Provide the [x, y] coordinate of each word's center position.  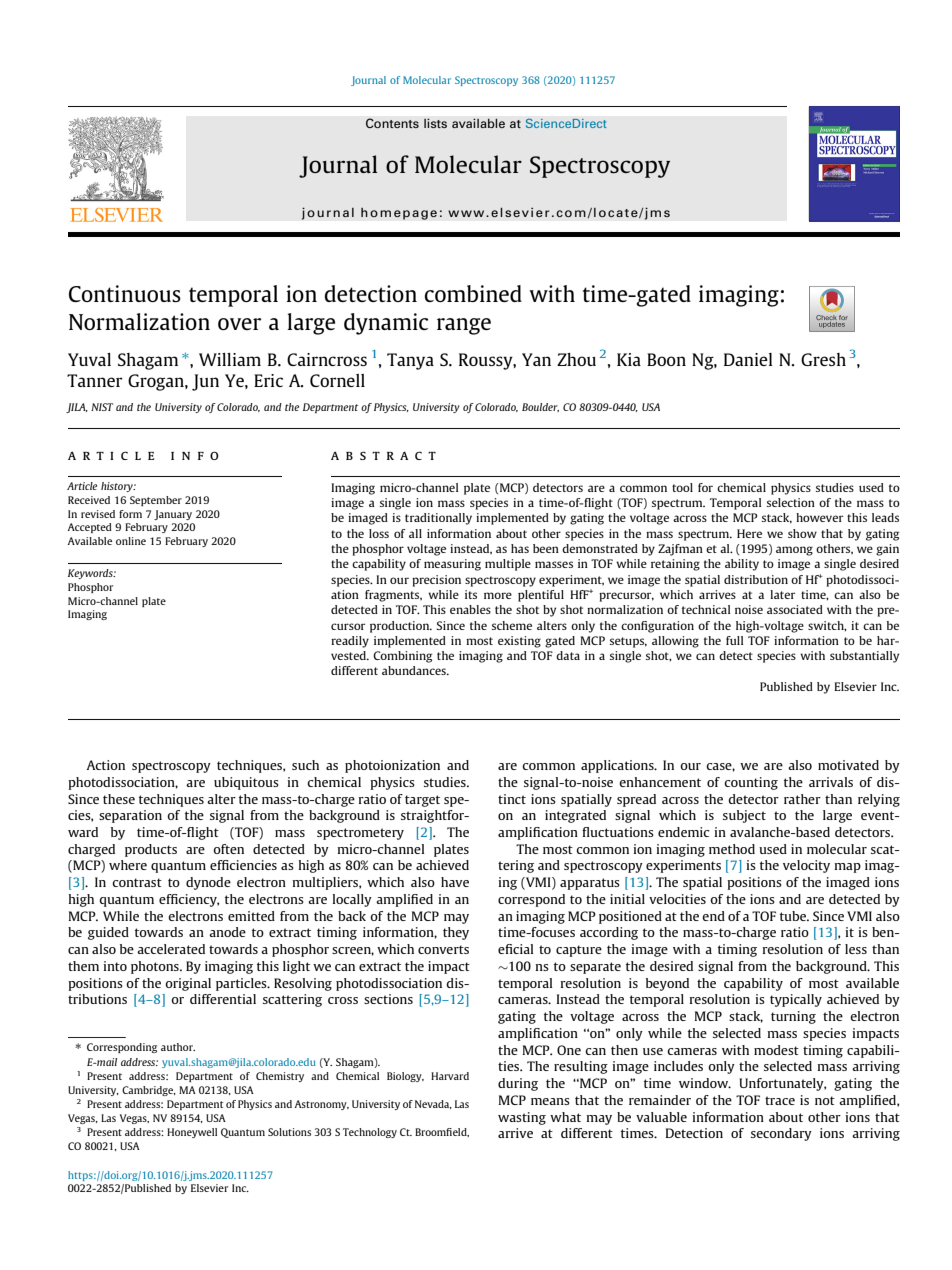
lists [435, 123]
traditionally [438, 519]
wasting [522, 1118]
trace [780, 1100]
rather [802, 799]
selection [791, 502]
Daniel [748, 359]
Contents [392, 123]
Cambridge [148, 1091]
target [422, 801]
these [119, 799]
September [156, 501]
